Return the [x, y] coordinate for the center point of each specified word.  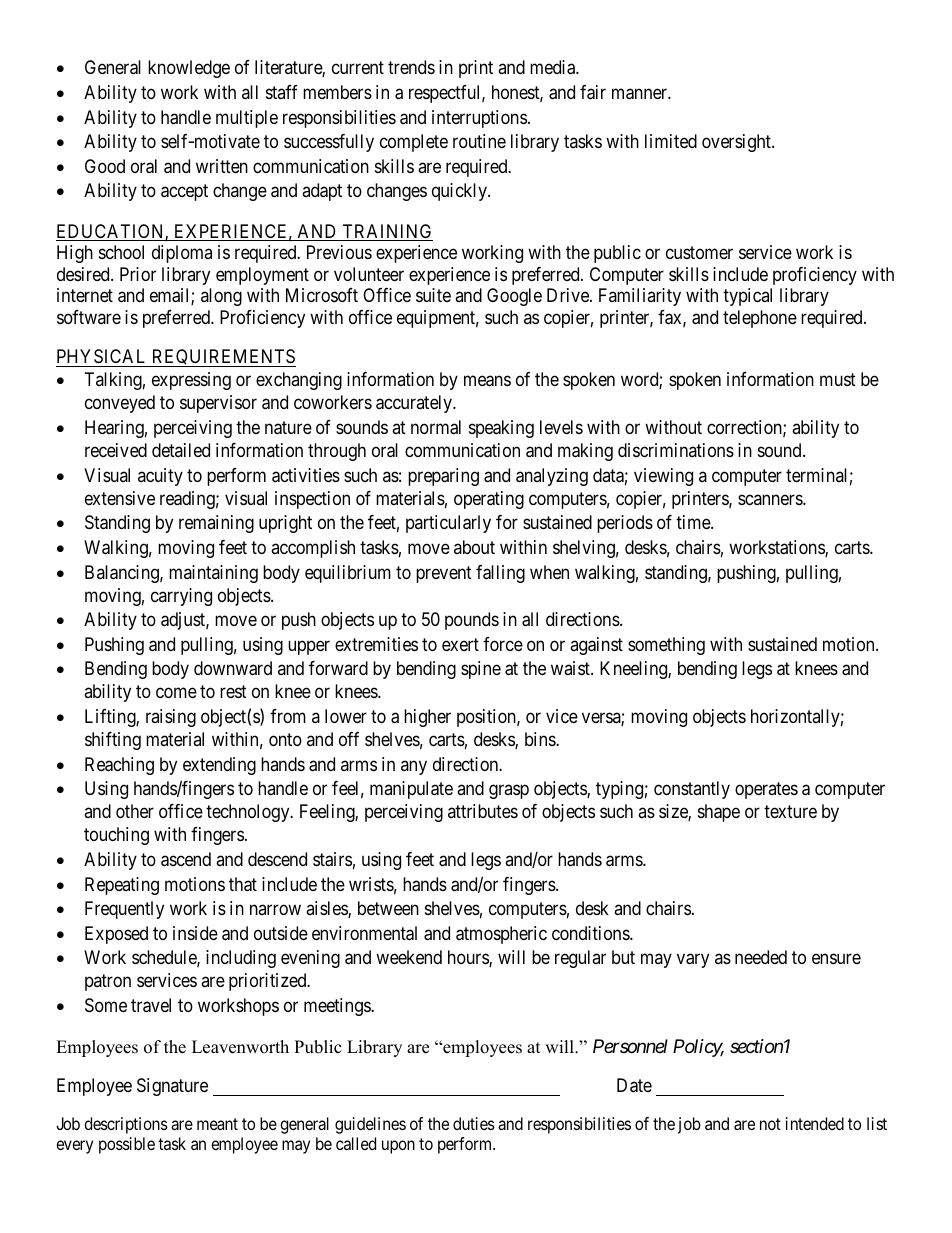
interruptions [479, 119]
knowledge [189, 69]
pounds [472, 621]
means [487, 381]
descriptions [126, 1125]
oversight [737, 143]
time [694, 522]
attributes [483, 811]
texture [790, 811]
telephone [760, 319]
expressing [191, 381]
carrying [181, 597]
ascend [186, 859]
